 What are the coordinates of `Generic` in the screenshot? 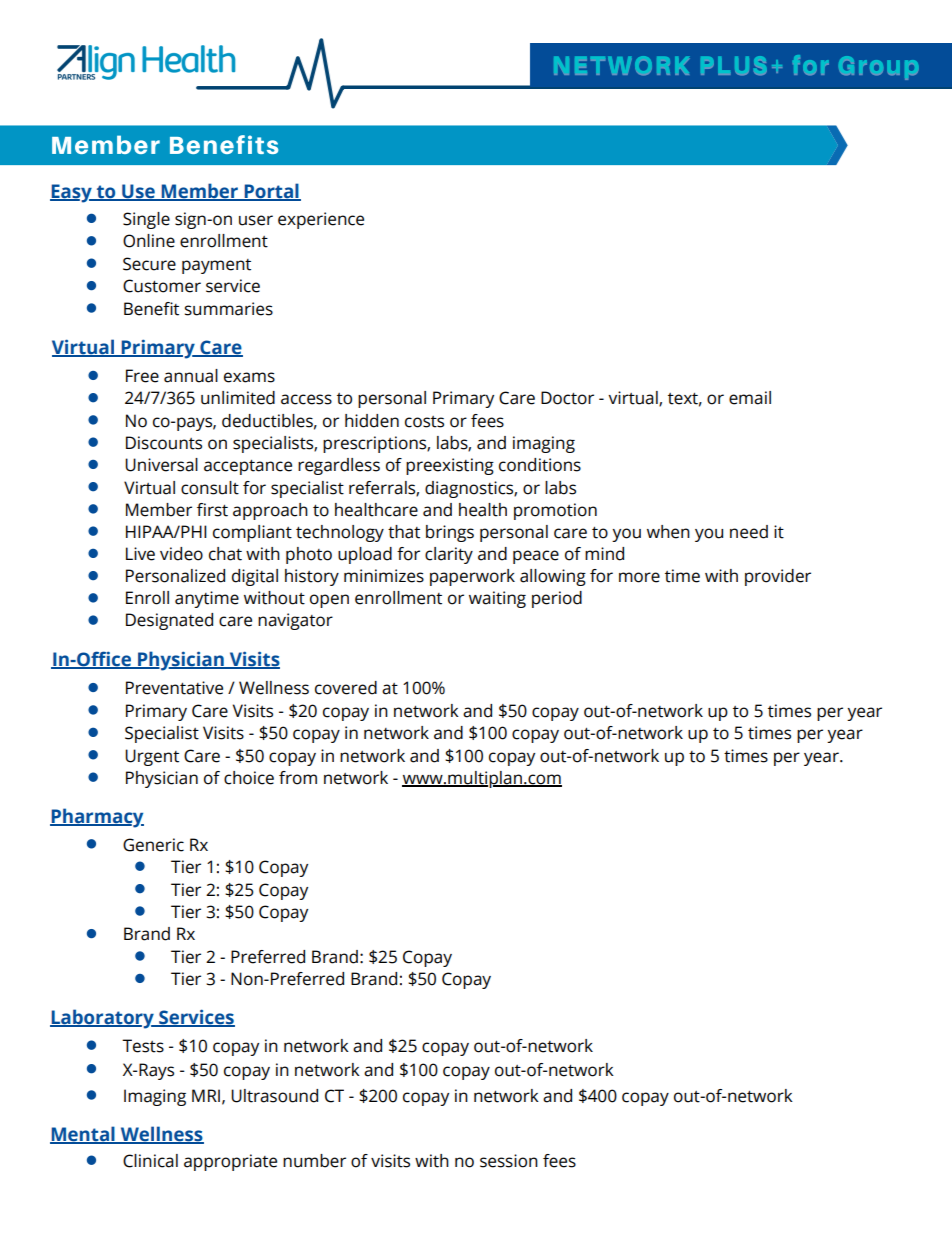 It's located at (153, 845).
